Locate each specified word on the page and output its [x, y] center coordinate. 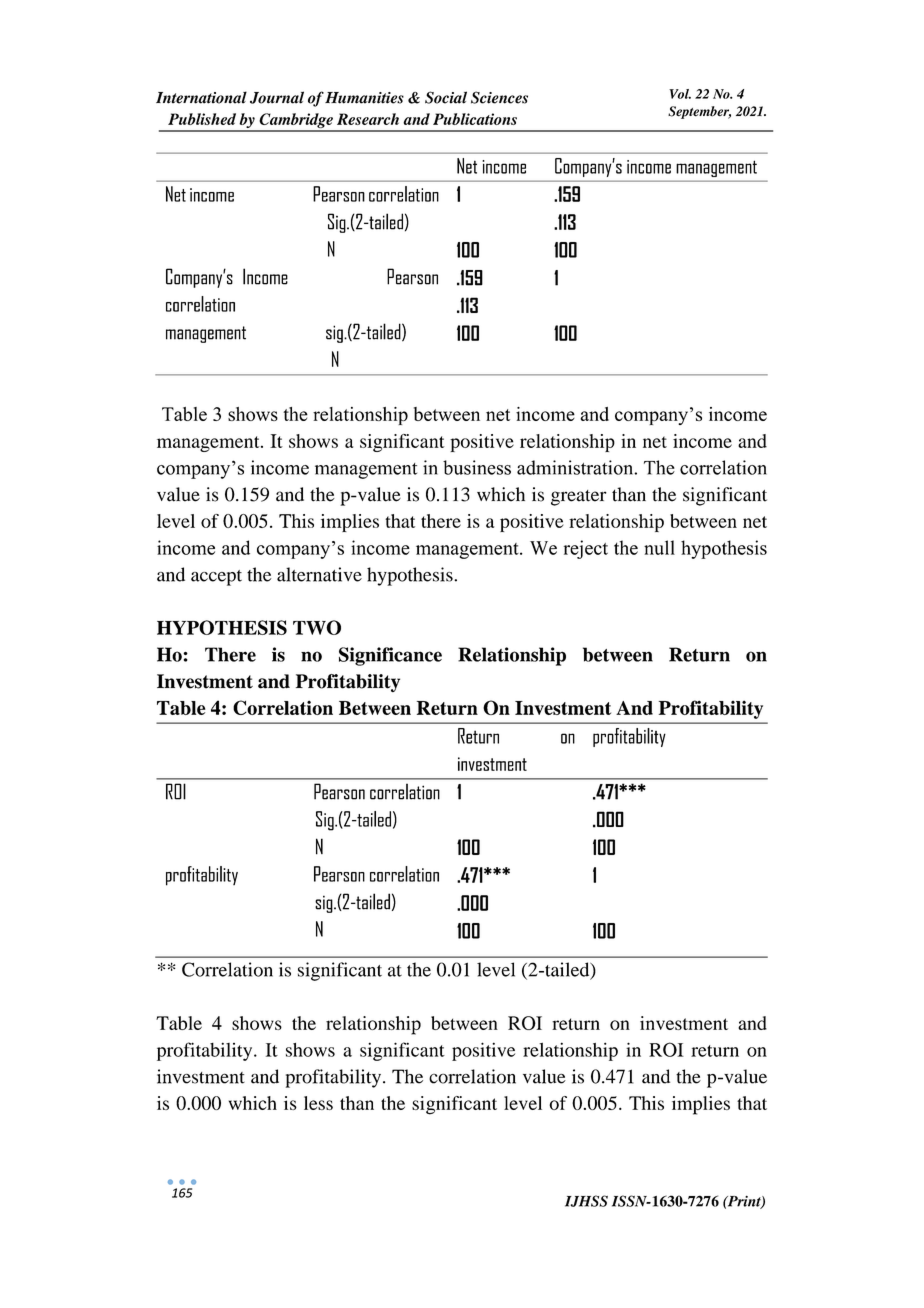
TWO [317, 627]
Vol [680, 94]
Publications [475, 119]
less [318, 1103]
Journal [277, 97]
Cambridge [296, 122]
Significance [390, 656]
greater [579, 498]
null [659, 547]
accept [216, 578]
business [477, 467]
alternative [319, 574]
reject [586, 549]
